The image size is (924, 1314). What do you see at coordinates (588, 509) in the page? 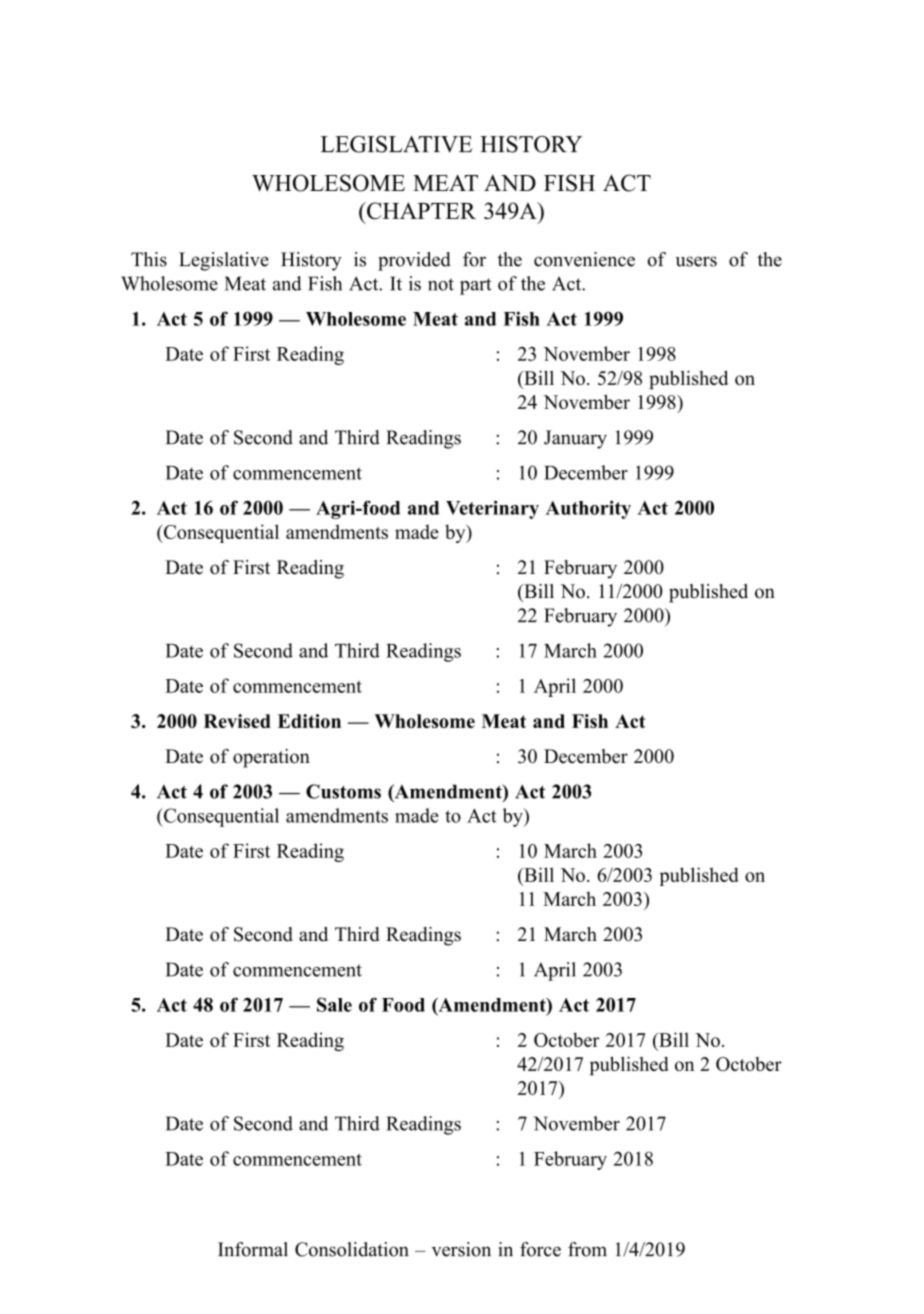
I see `Authority` at bounding box center [588, 509].
